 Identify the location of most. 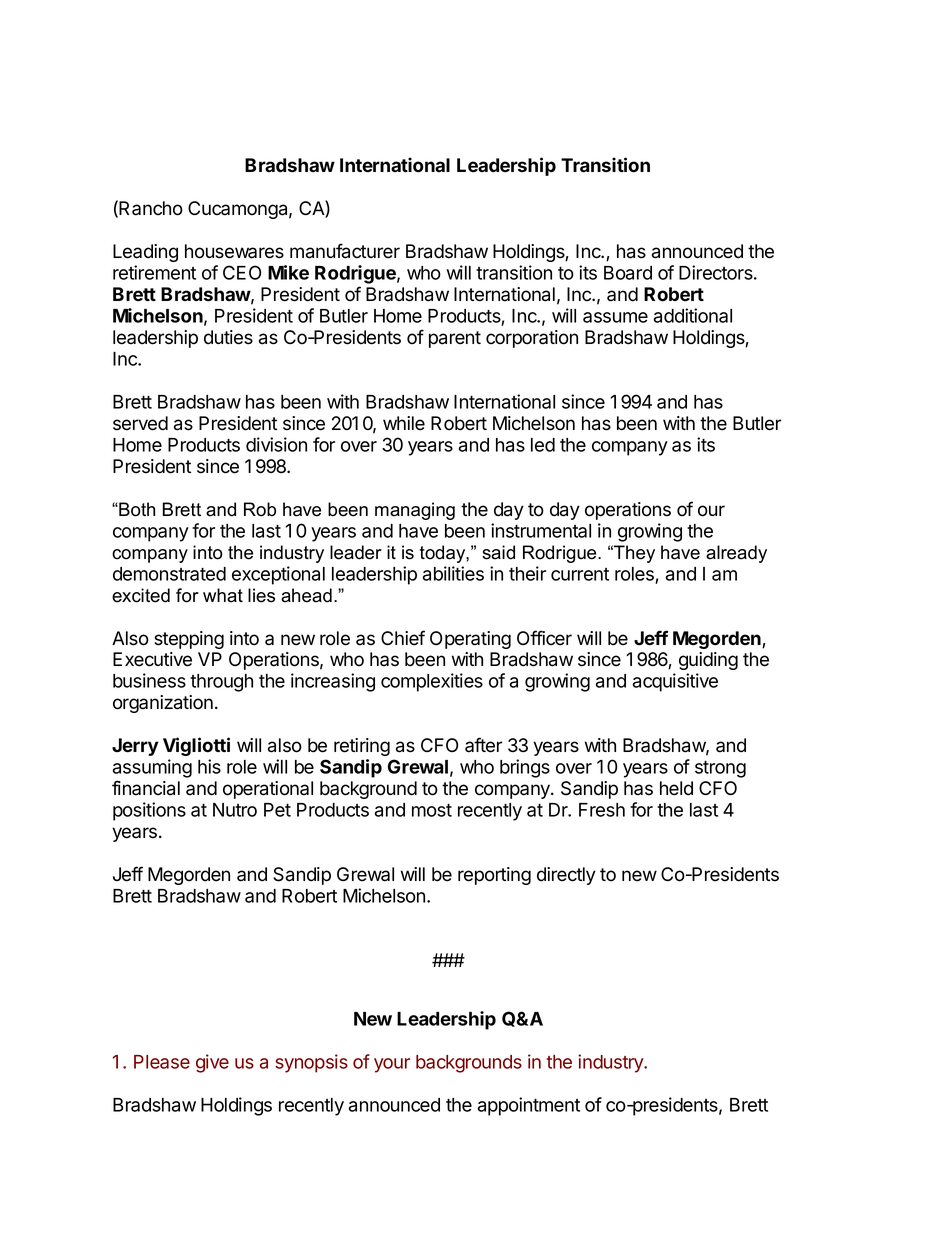
(432, 810).
